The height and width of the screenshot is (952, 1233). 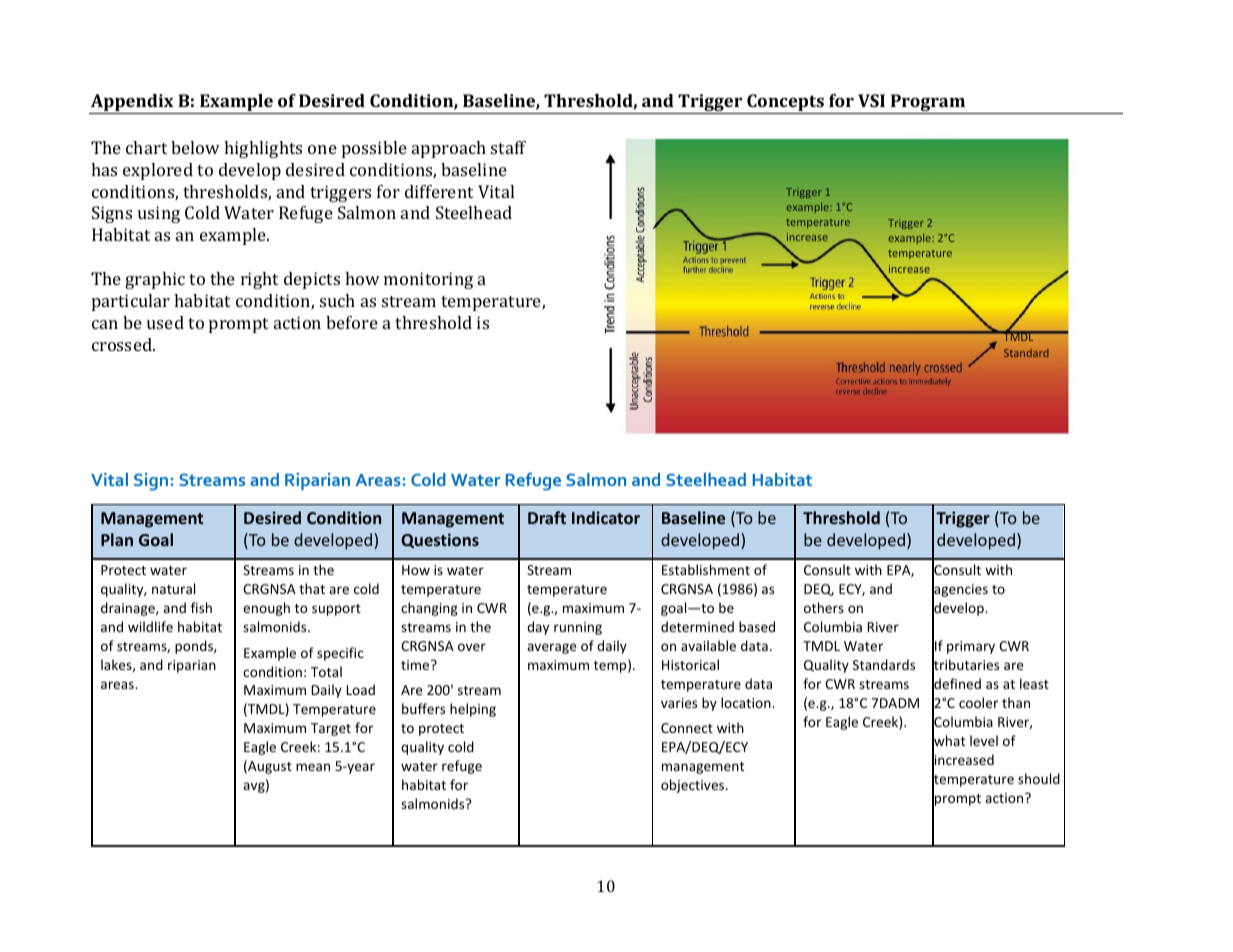 What do you see at coordinates (173, 588) in the screenshot?
I see `natural` at bounding box center [173, 588].
